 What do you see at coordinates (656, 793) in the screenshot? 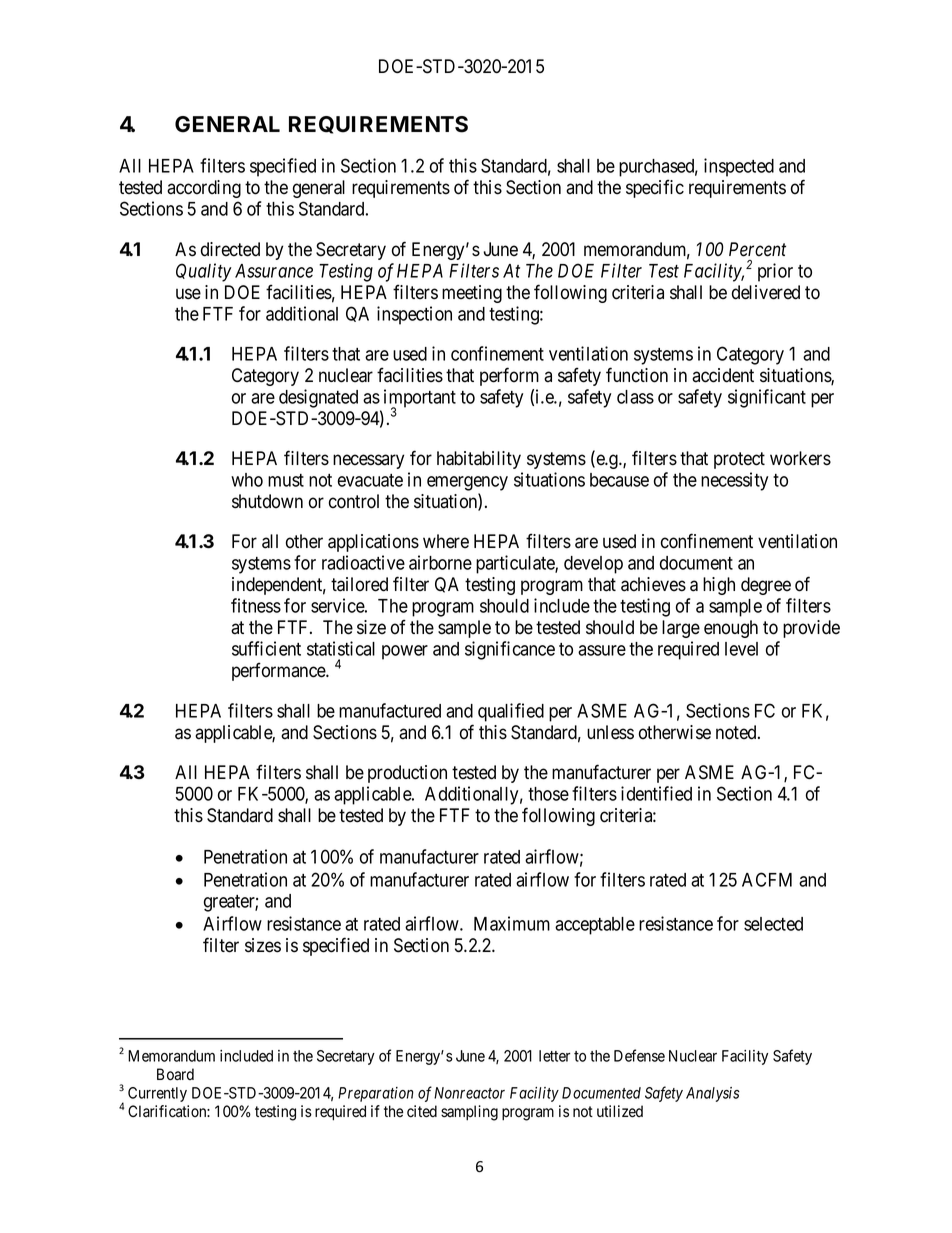
I see `identified` at bounding box center [656, 793].
